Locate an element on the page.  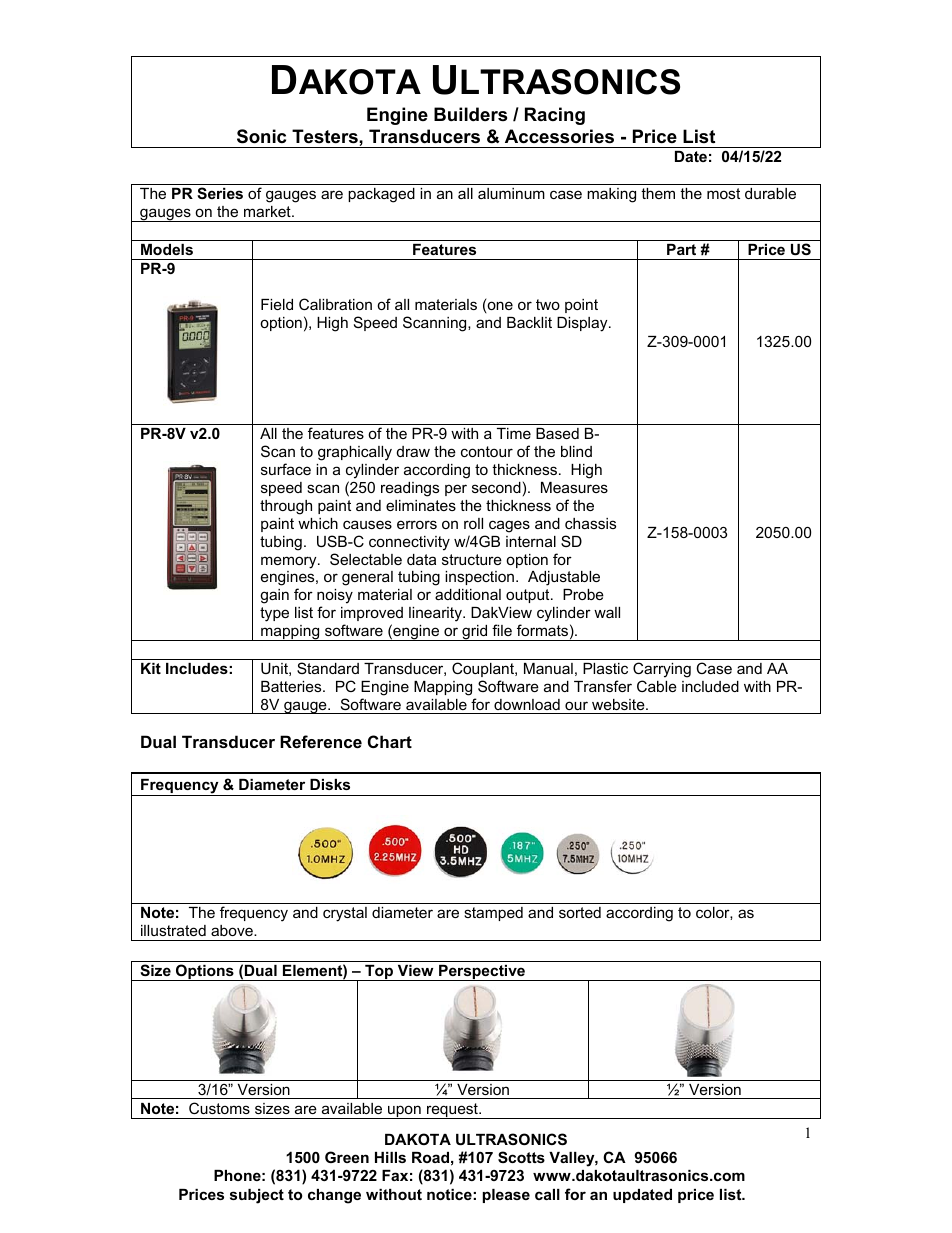
most is located at coordinates (723, 193).
